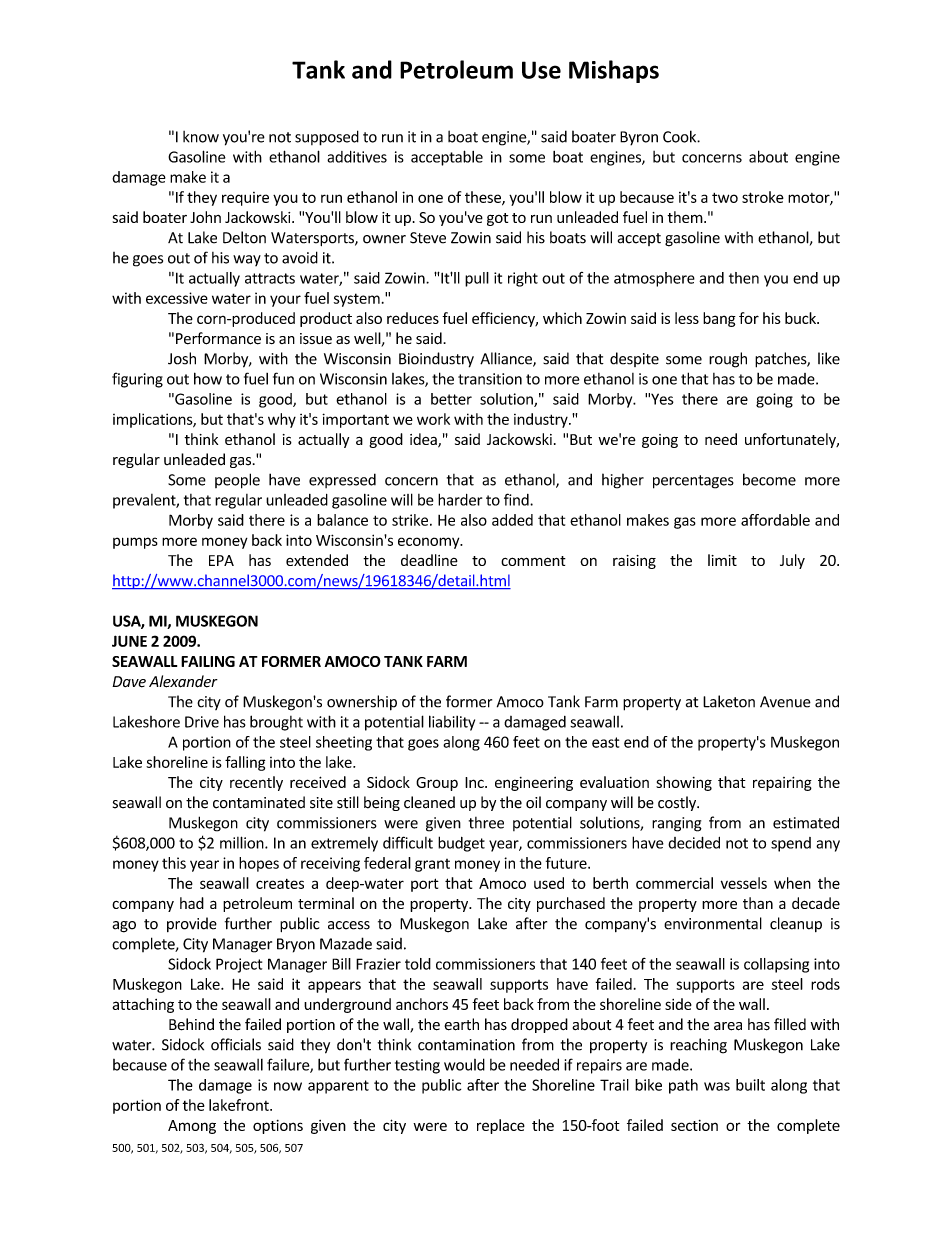 The height and width of the screenshot is (1233, 952). What do you see at coordinates (639, 138) in the screenshot?
I see `Byron` at bounding box center [639, 138].
